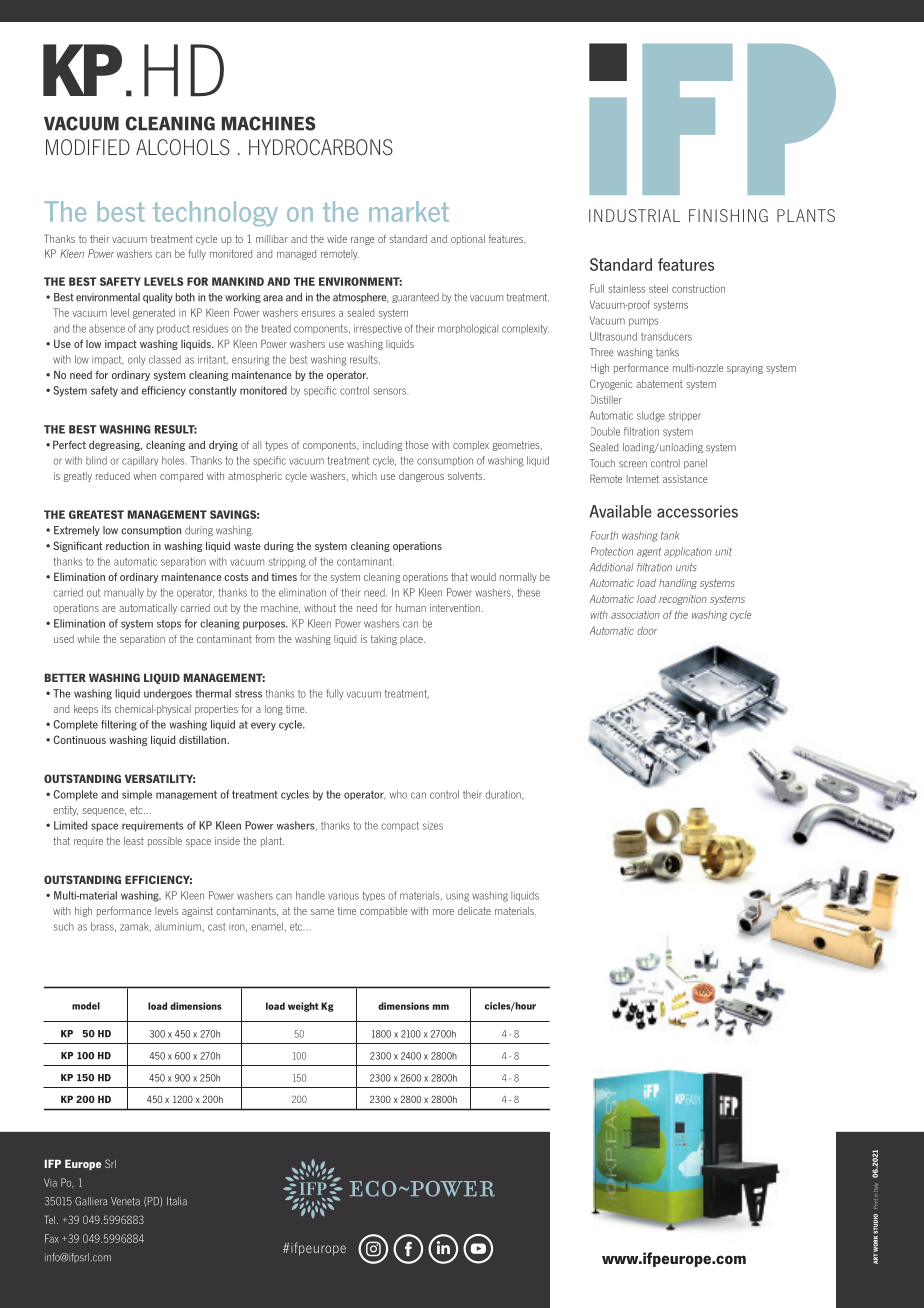 Image resolution: width=924 pixels, height=1308 pixels. What do you see at coordinates (384, 912) in the page?
I see `compatible` at bounding box center [384, 912].
